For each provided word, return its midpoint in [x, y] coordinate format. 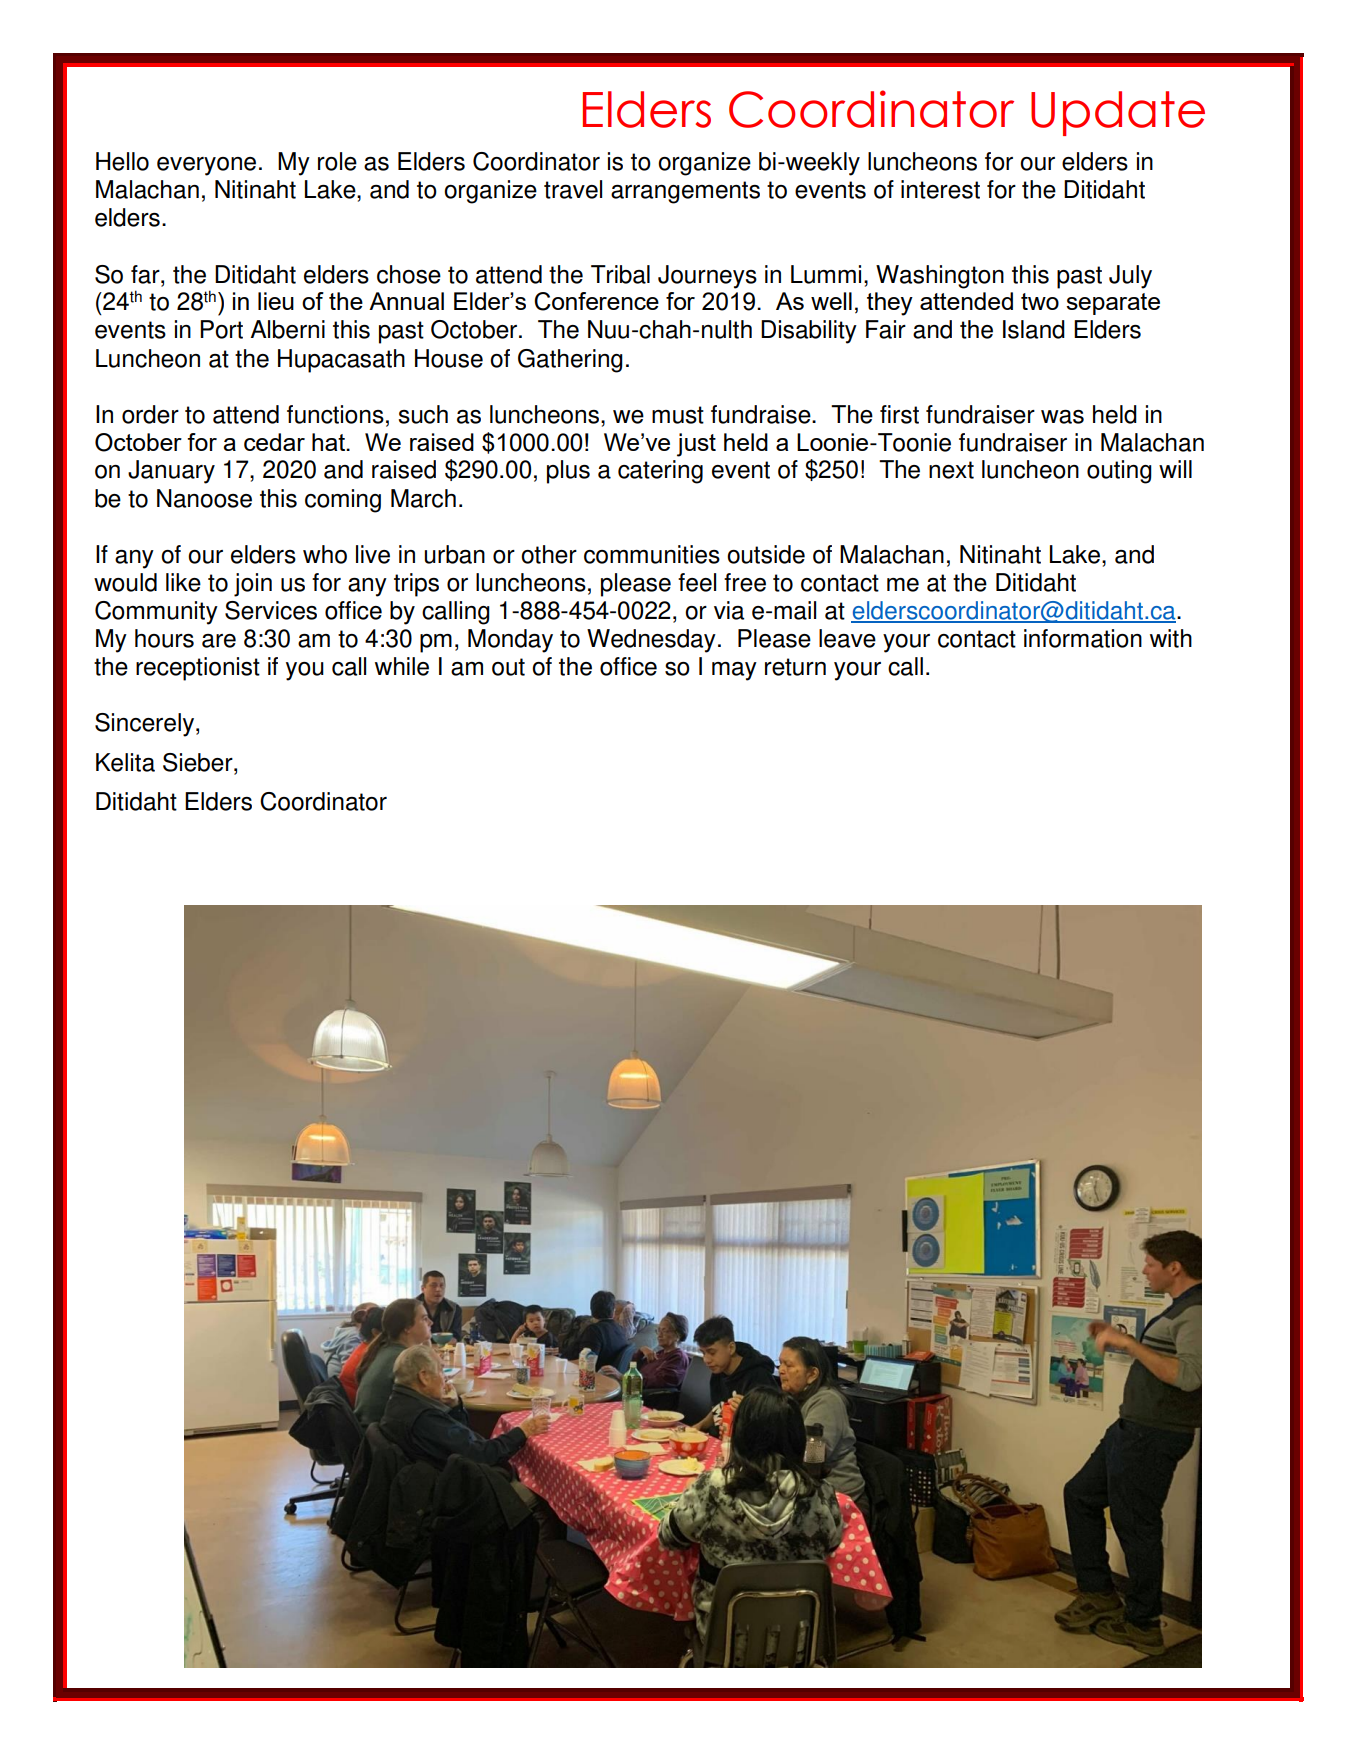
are [219, 641]
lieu [276, 301]
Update [1118, 113]
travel [573, 189]
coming [343, 501]
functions [335, 414]
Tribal [620, 274]
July [1130, 277]
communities [652, 554]
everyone [206, 166]
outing [1119, 472]
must [678, 415]
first [899, 414]
